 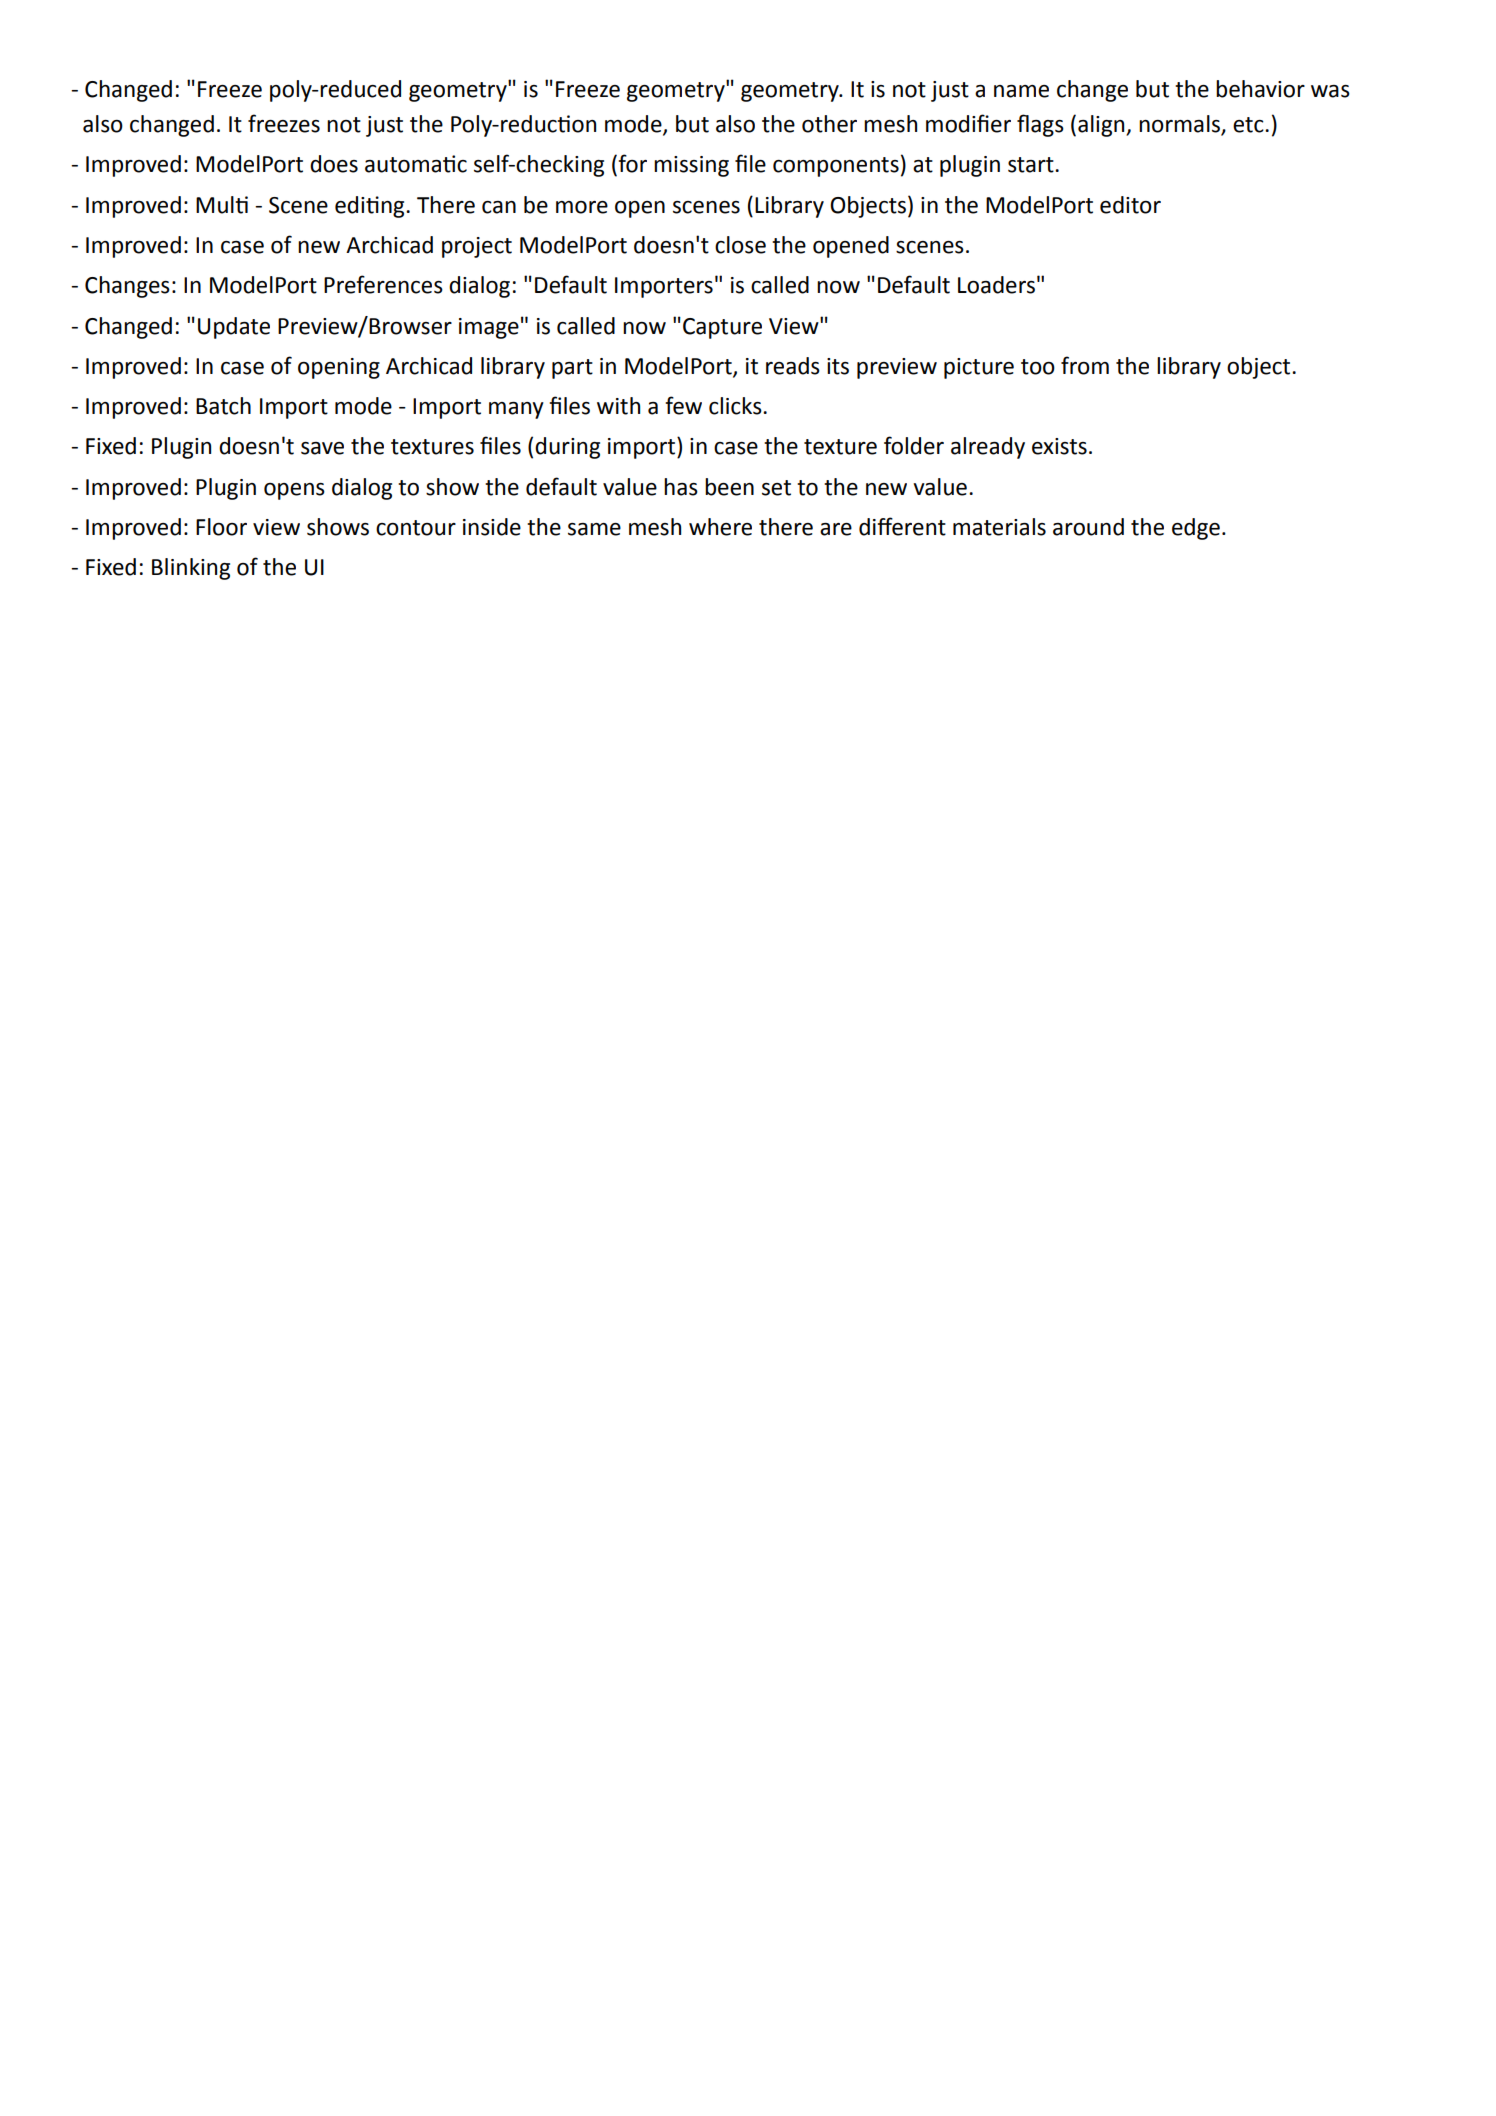 What do you see at coordinates (1196, 529) in the screenshot?
I see `edge` at bounding box center [1196, 529].
